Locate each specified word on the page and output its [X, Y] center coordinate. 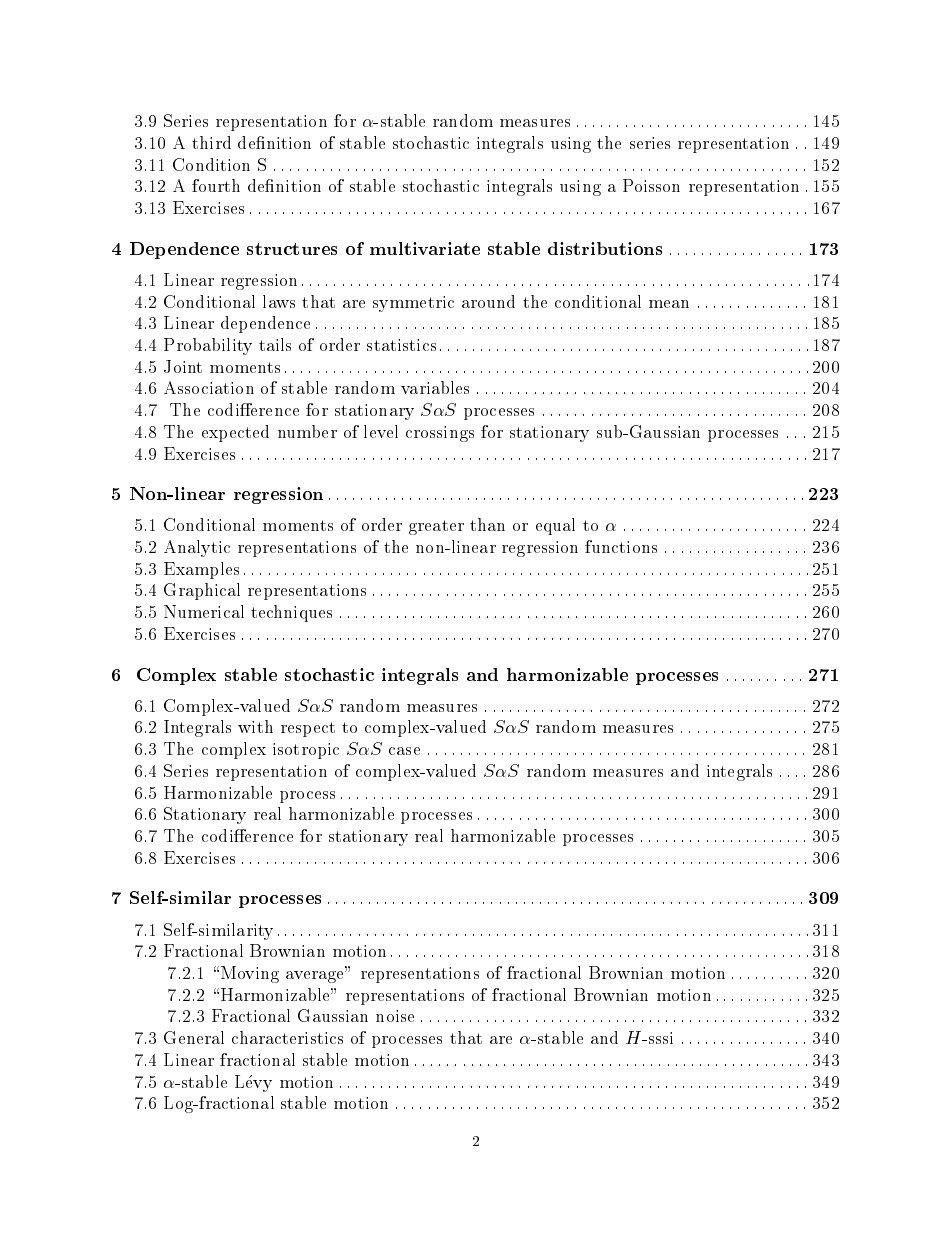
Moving [250, 974]
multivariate [425, 248]
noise [395, 1016]
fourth [216, 185]
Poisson [651, 185]
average [316, 977]
